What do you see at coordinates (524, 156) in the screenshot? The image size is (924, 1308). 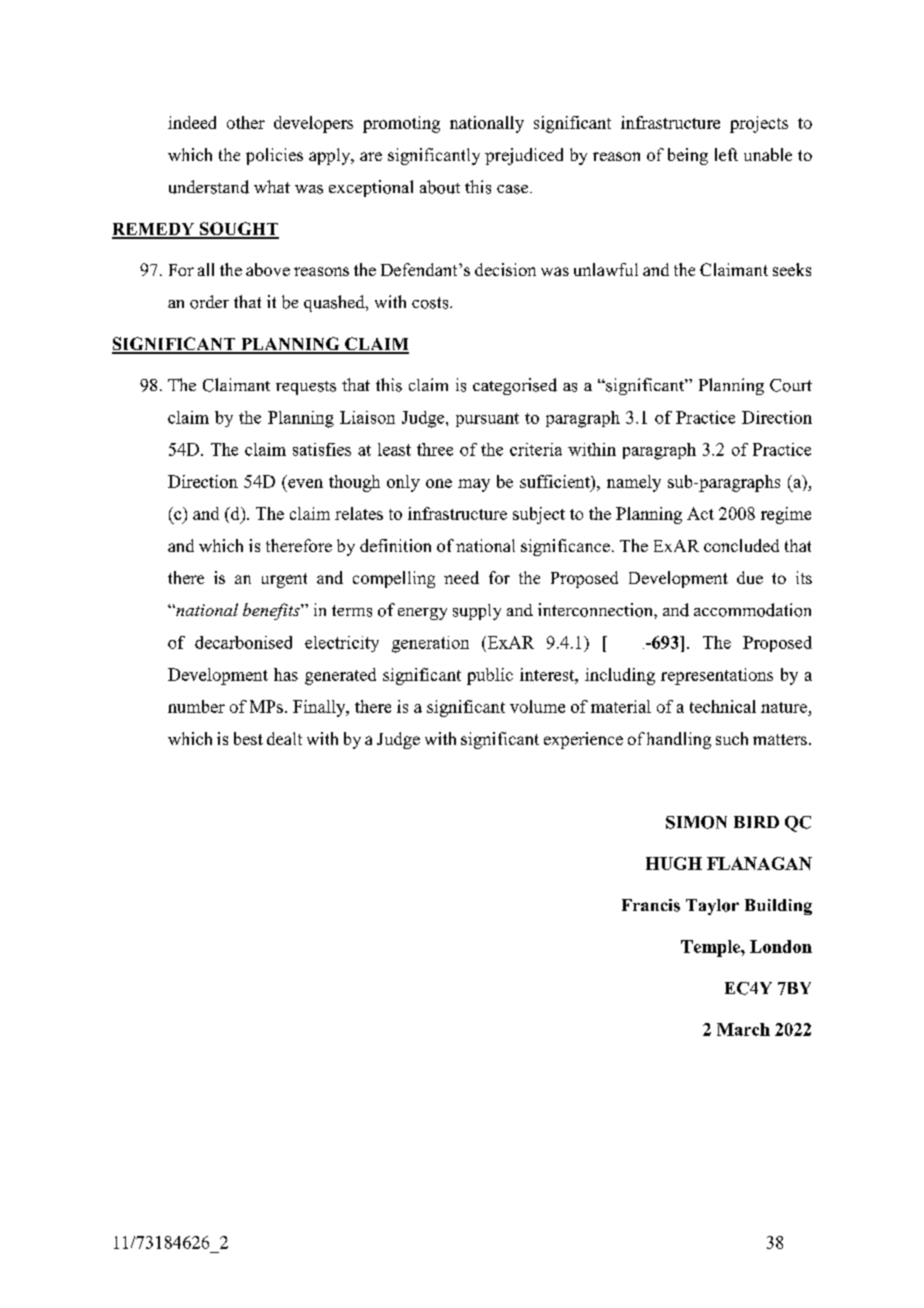 I see `prejudiced` at bounding box center [524, 156].
